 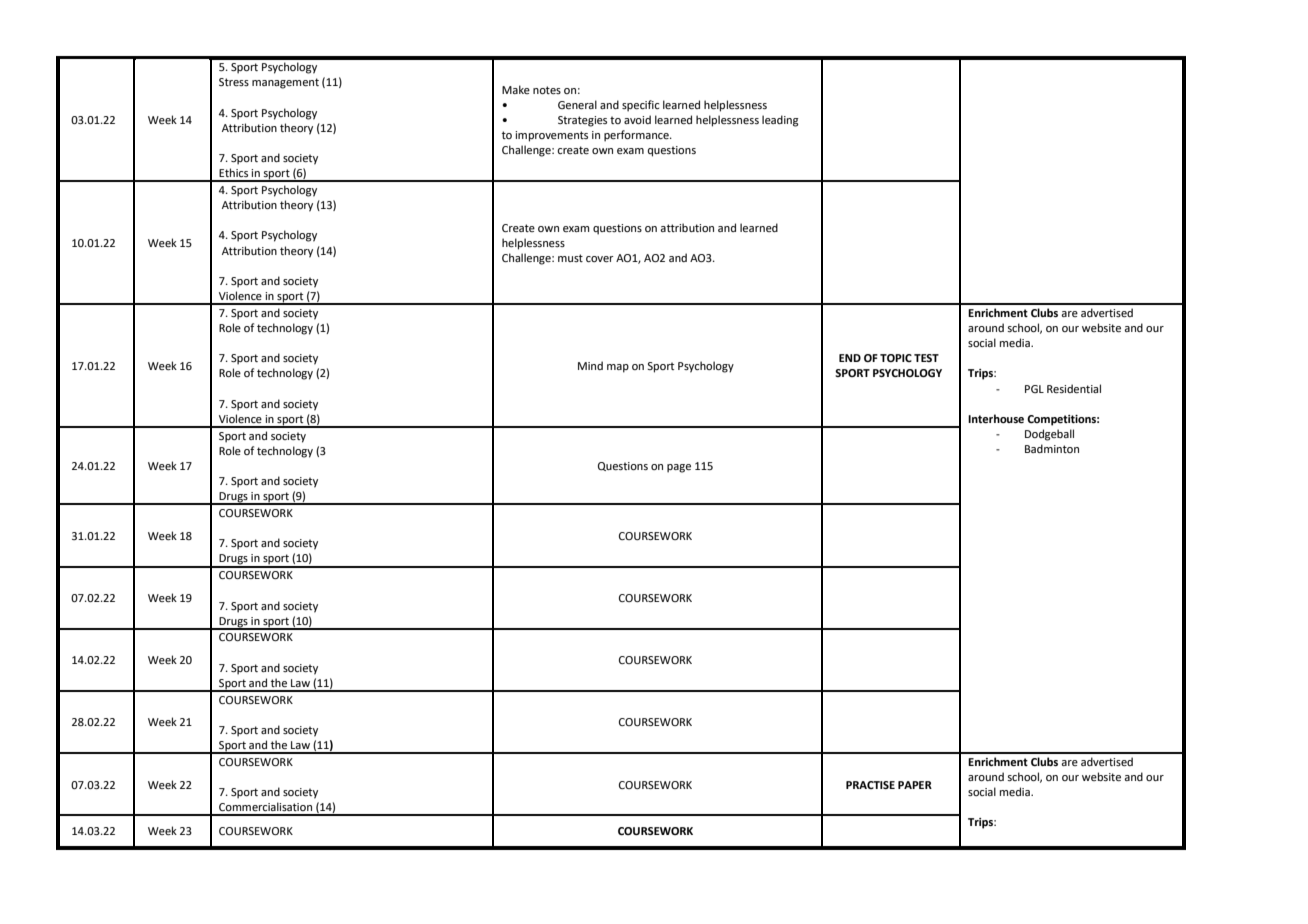 What do you see at coordinates (870, 785) in the screenshot?
I see `PRACTISE` at bounding box center [870, 785].
